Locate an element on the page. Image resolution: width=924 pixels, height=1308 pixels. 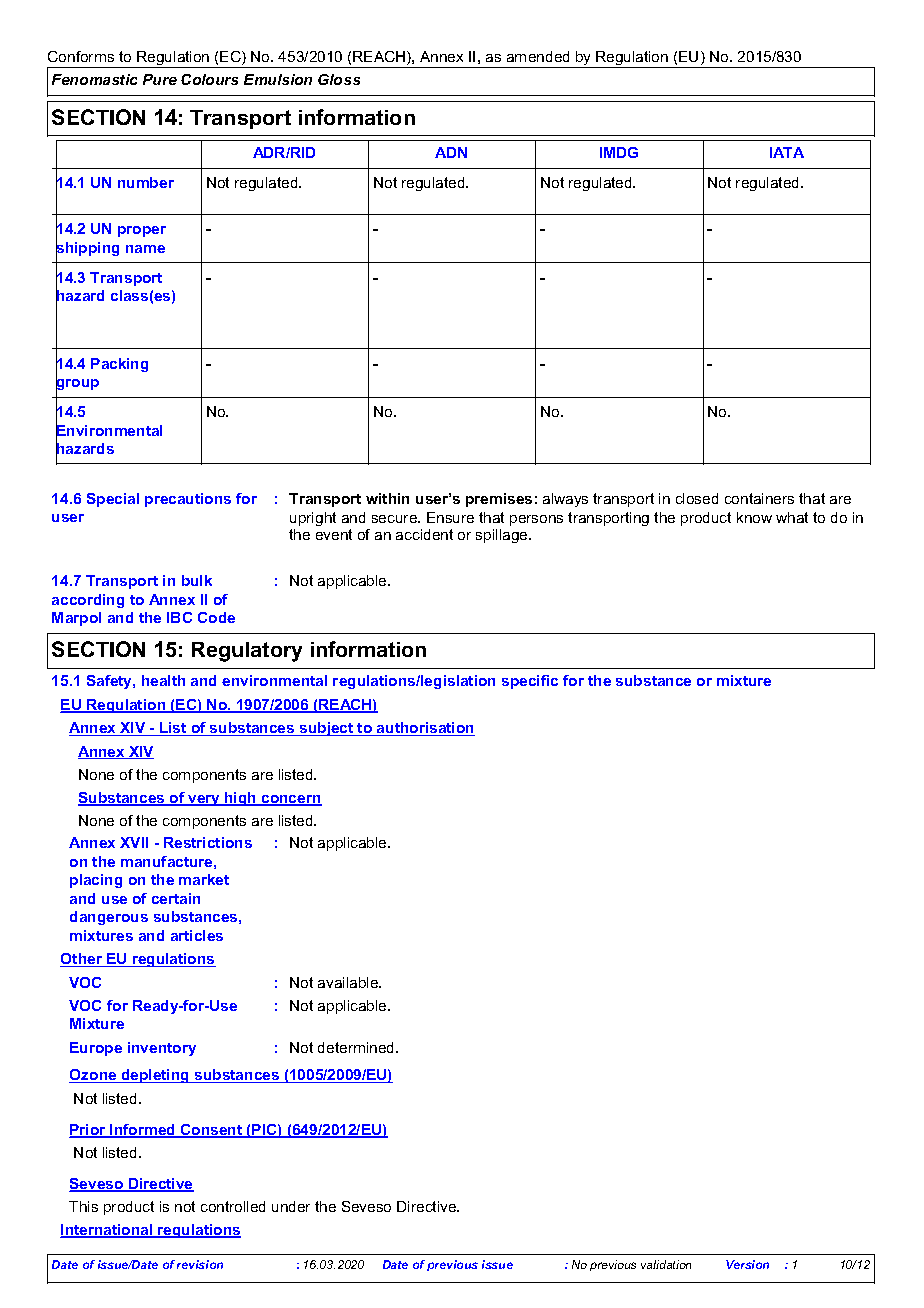
ADN is located at coordinates (451, 152).
